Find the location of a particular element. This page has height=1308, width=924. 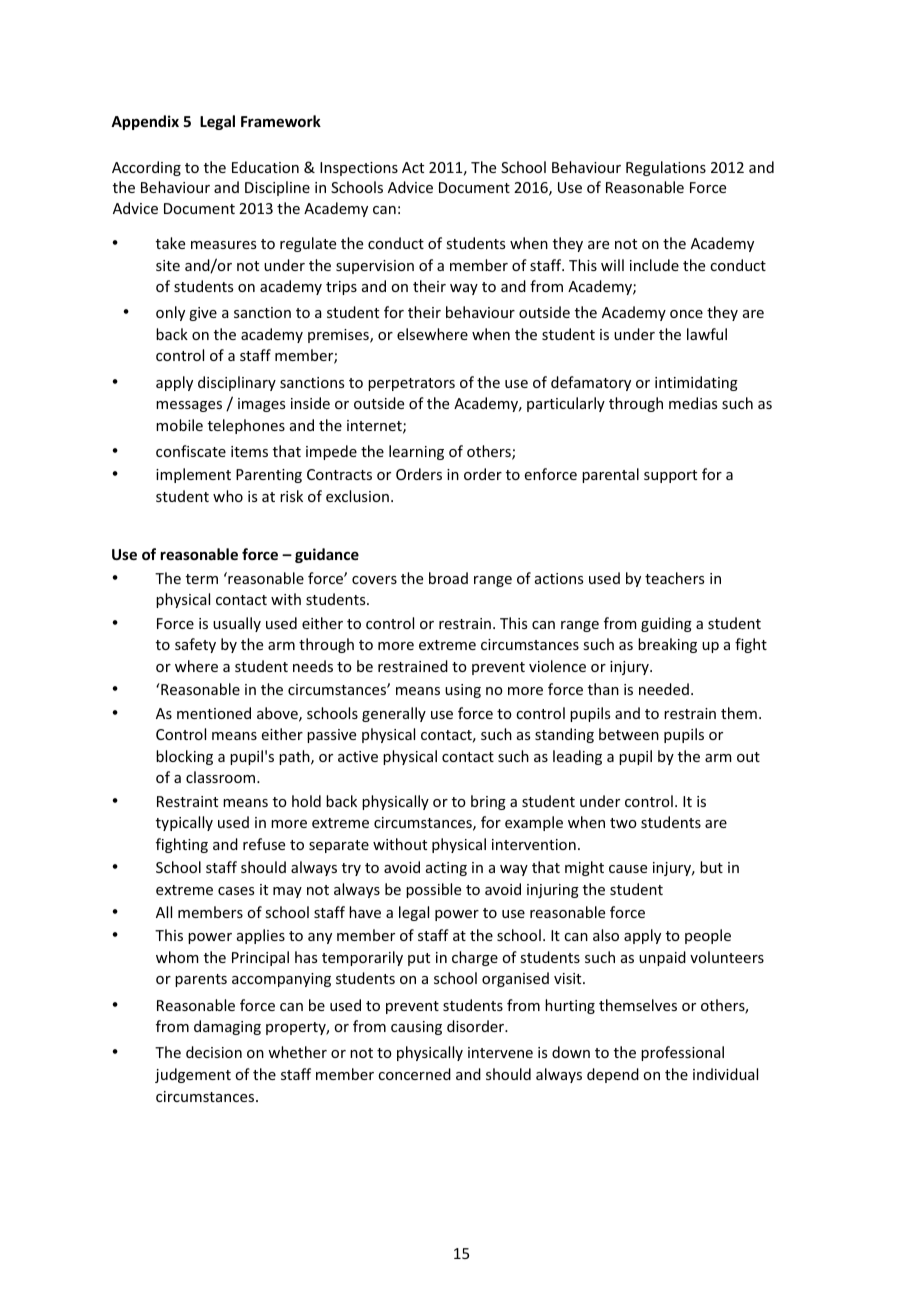

Regulations is located at coordinates (666, 168).
